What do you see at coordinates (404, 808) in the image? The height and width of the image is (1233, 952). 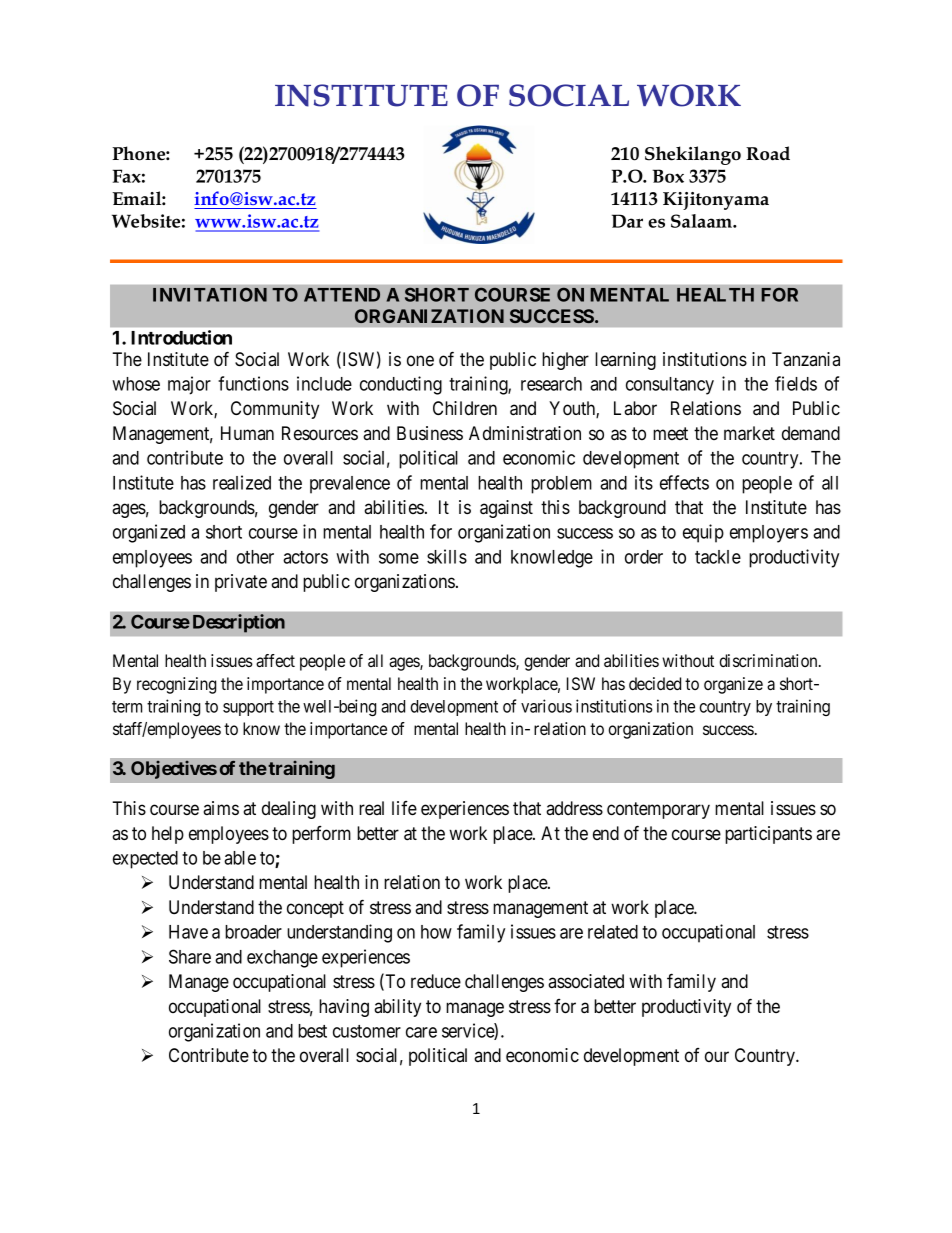 I see `life` at bounding box center [404, 808].
